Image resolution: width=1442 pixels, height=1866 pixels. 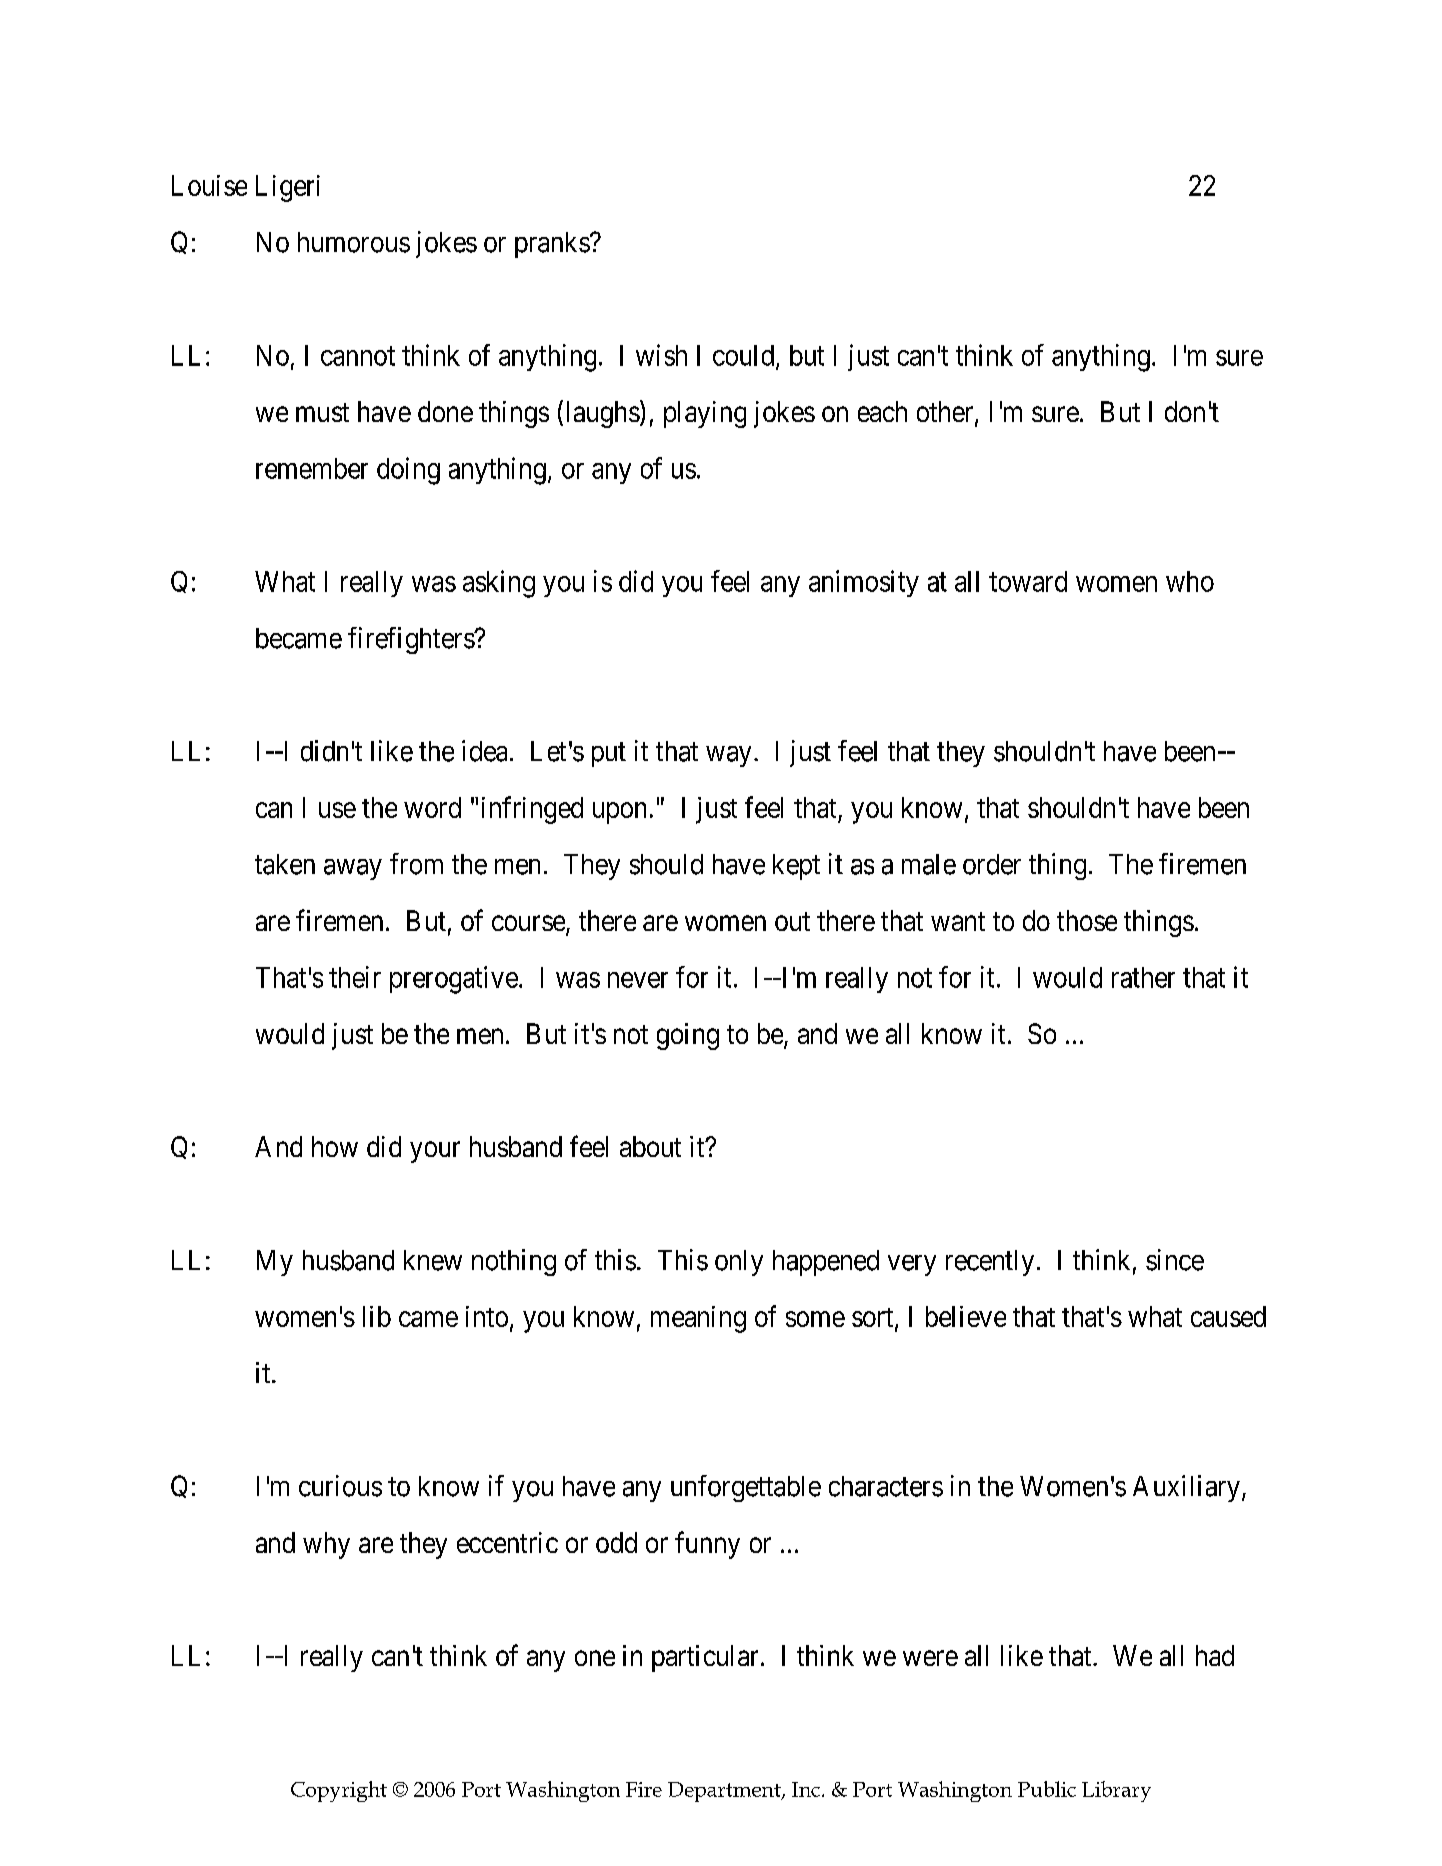 I want to click on Louise, so click(x=209, y=185).
